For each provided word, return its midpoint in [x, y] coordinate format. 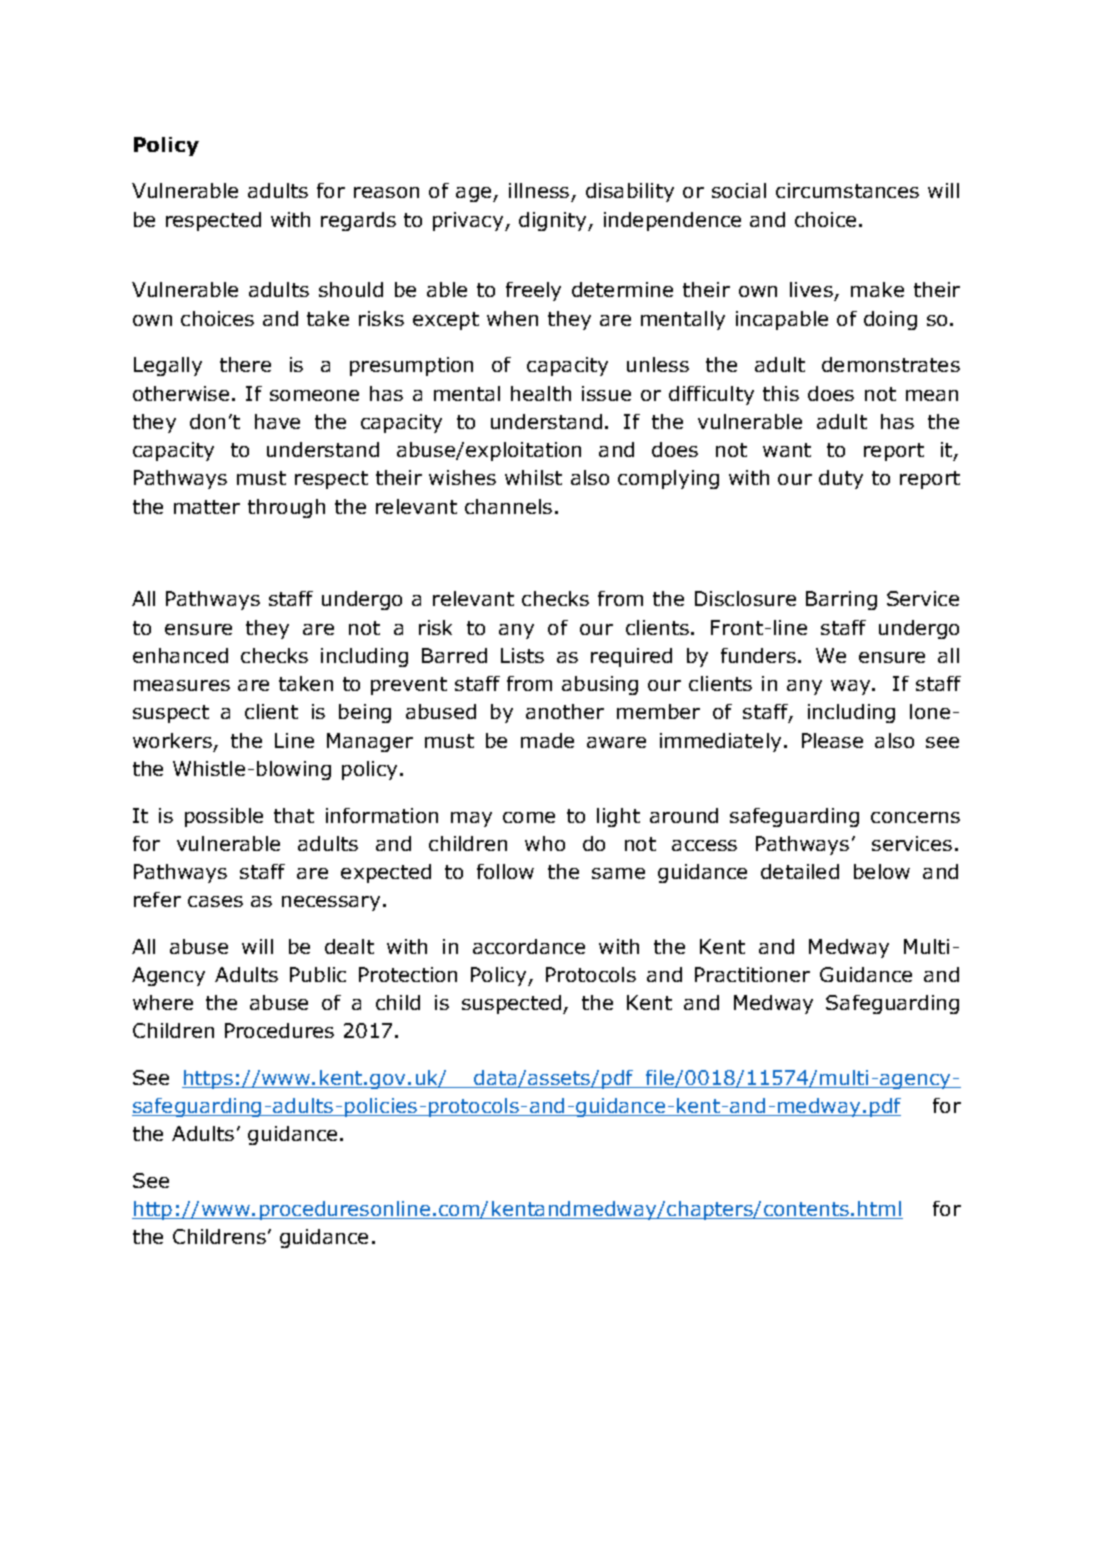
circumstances [847, 190]
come [529, 817]
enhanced [180, 655]
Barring [841, 600]
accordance [529, 946]
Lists [522, 655]
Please [832, 740]
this [781, 393]
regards [358, 221]
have [277, 421]
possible [224, 817]
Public [318, 974]
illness [539, 190]
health [541, 393]
